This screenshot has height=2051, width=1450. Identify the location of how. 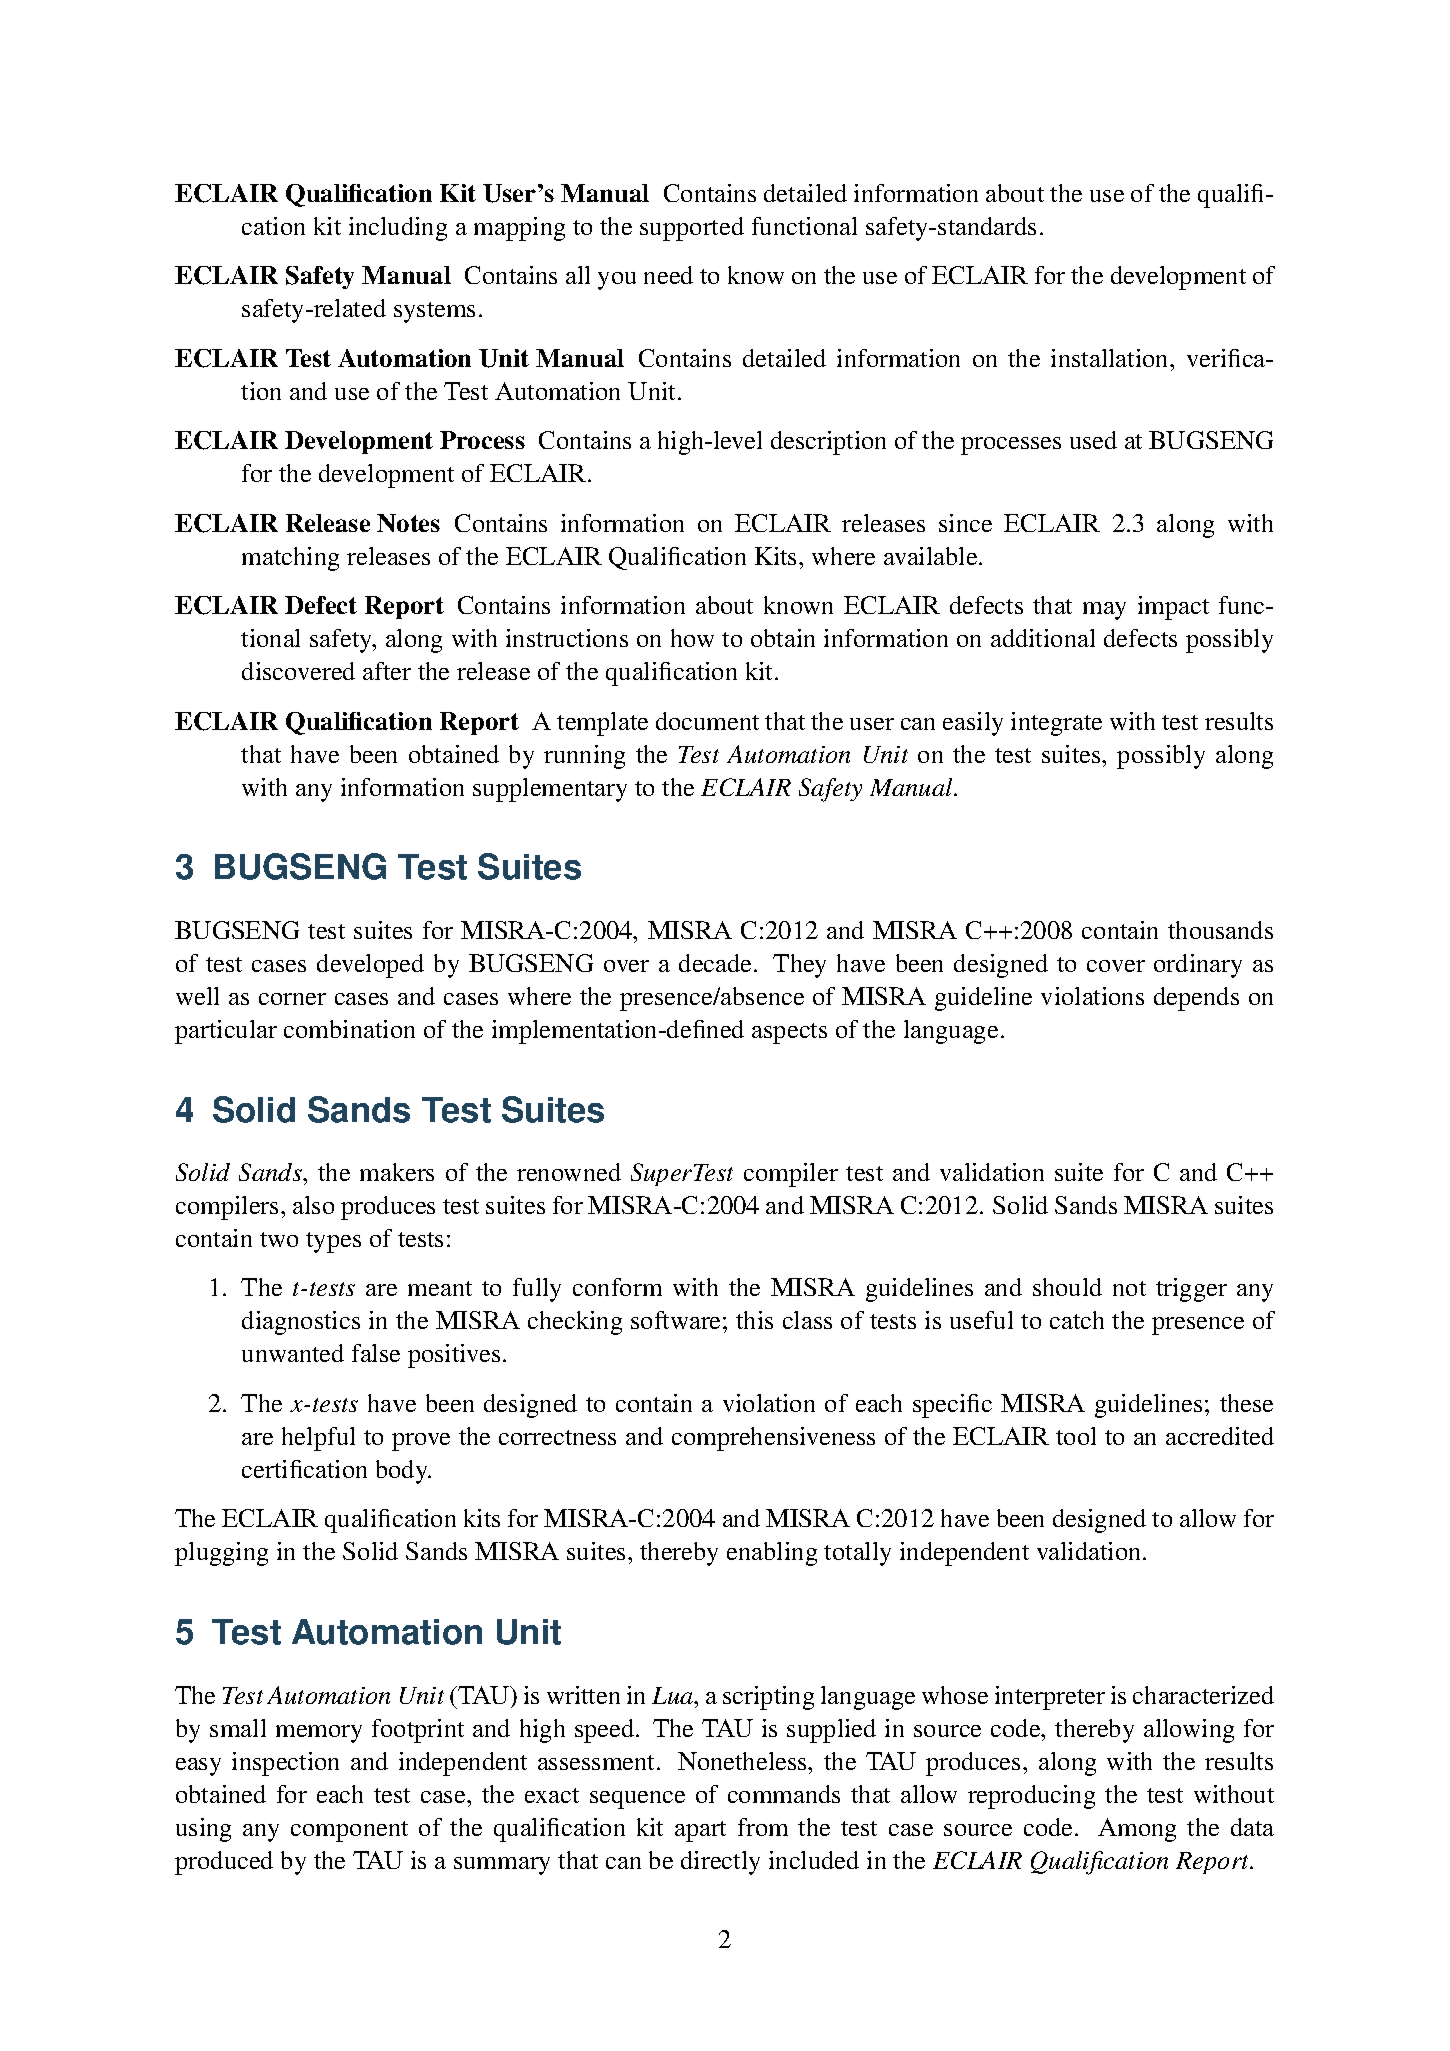
(692, 638).
